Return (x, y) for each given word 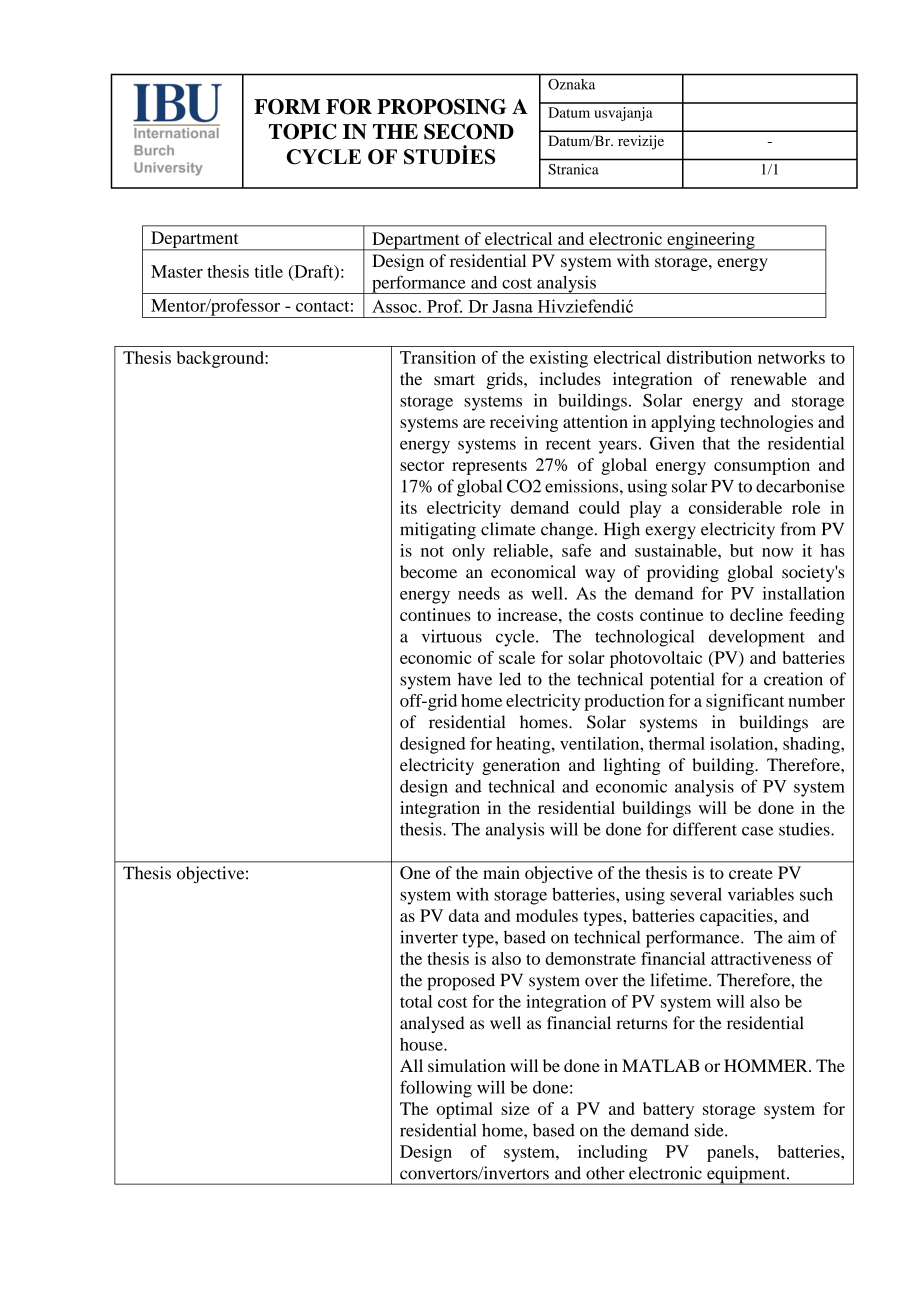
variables (761, 894)
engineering (711, 241)
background (221, 359)
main (501, 872)
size (515, 1108)
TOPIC (303, 132)
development (757, 638)
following (436, 1089)
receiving (524, 423)
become (428, 571)
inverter (429, 937)
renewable (769, 378)
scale (517, 657)
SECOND (469, 132)
